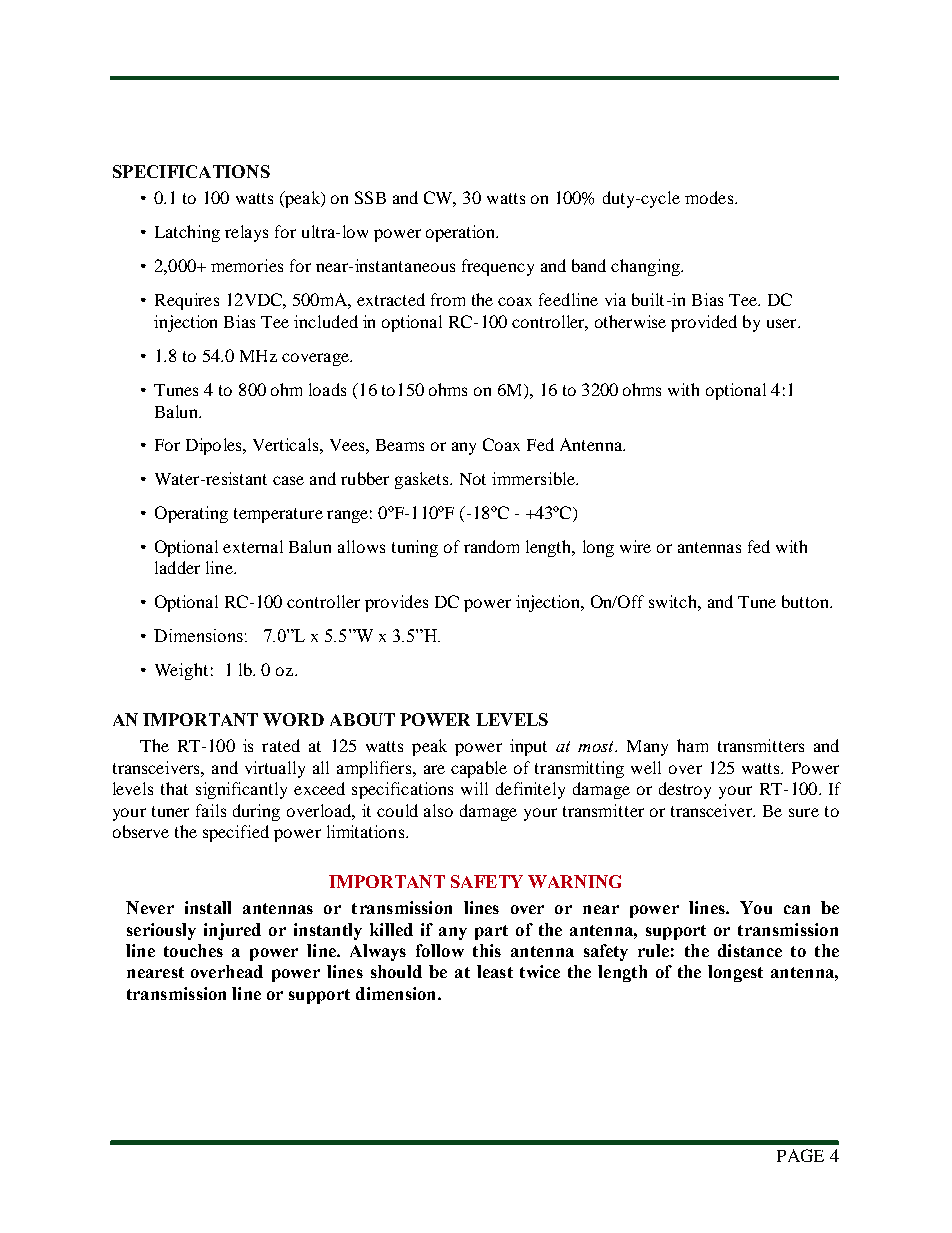 The image size is (952, 1233). Describe the element at coordinates (495, 971) in the image. I see `least` at that location.
